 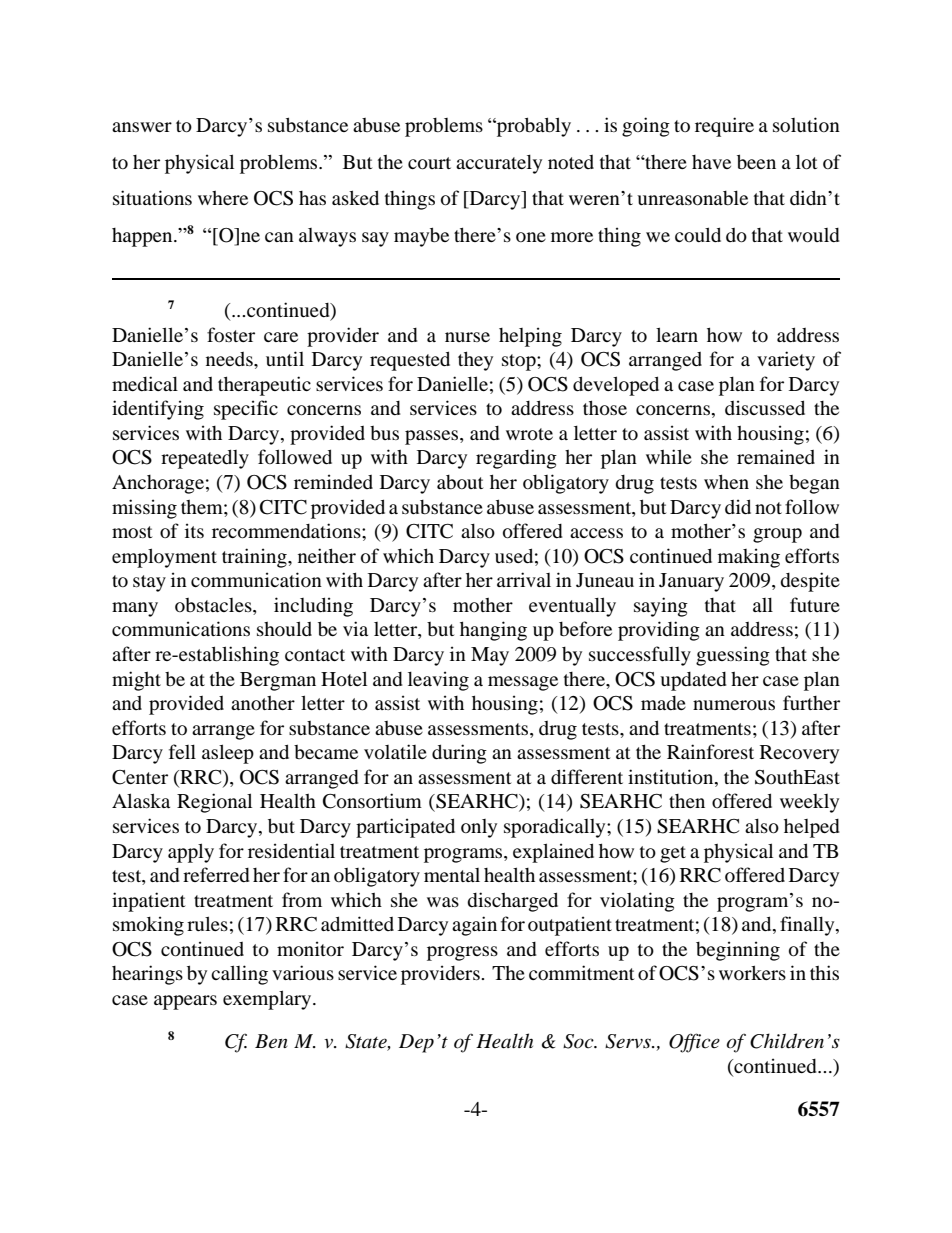 I want to click on then, so click(x=687, y=801).
